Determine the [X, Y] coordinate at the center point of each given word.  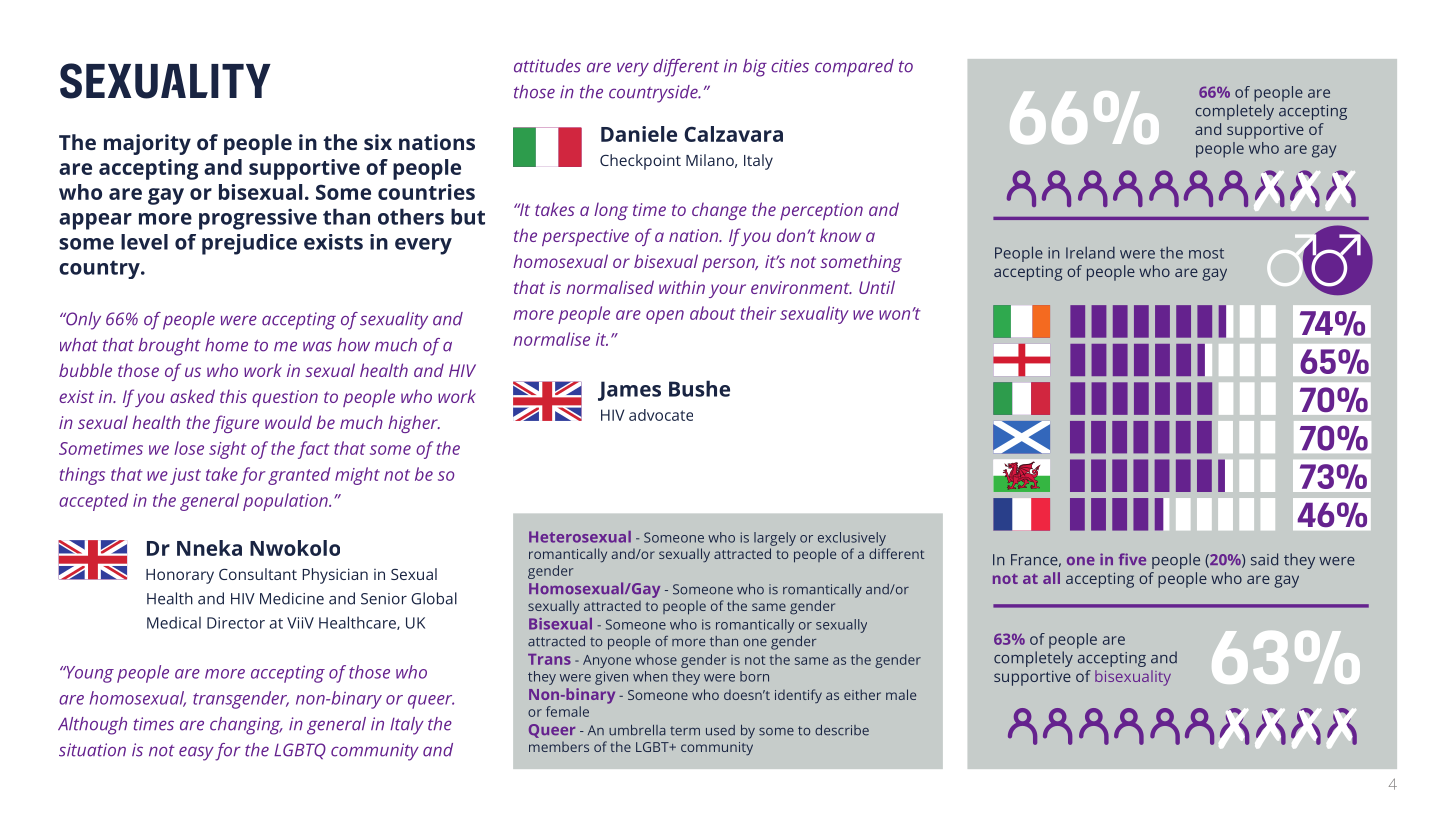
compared [854, 68]
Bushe [699, 388]
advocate [661, 415]
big [755, 68]
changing [246, 726]
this [233, 396]
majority [147, 144]
